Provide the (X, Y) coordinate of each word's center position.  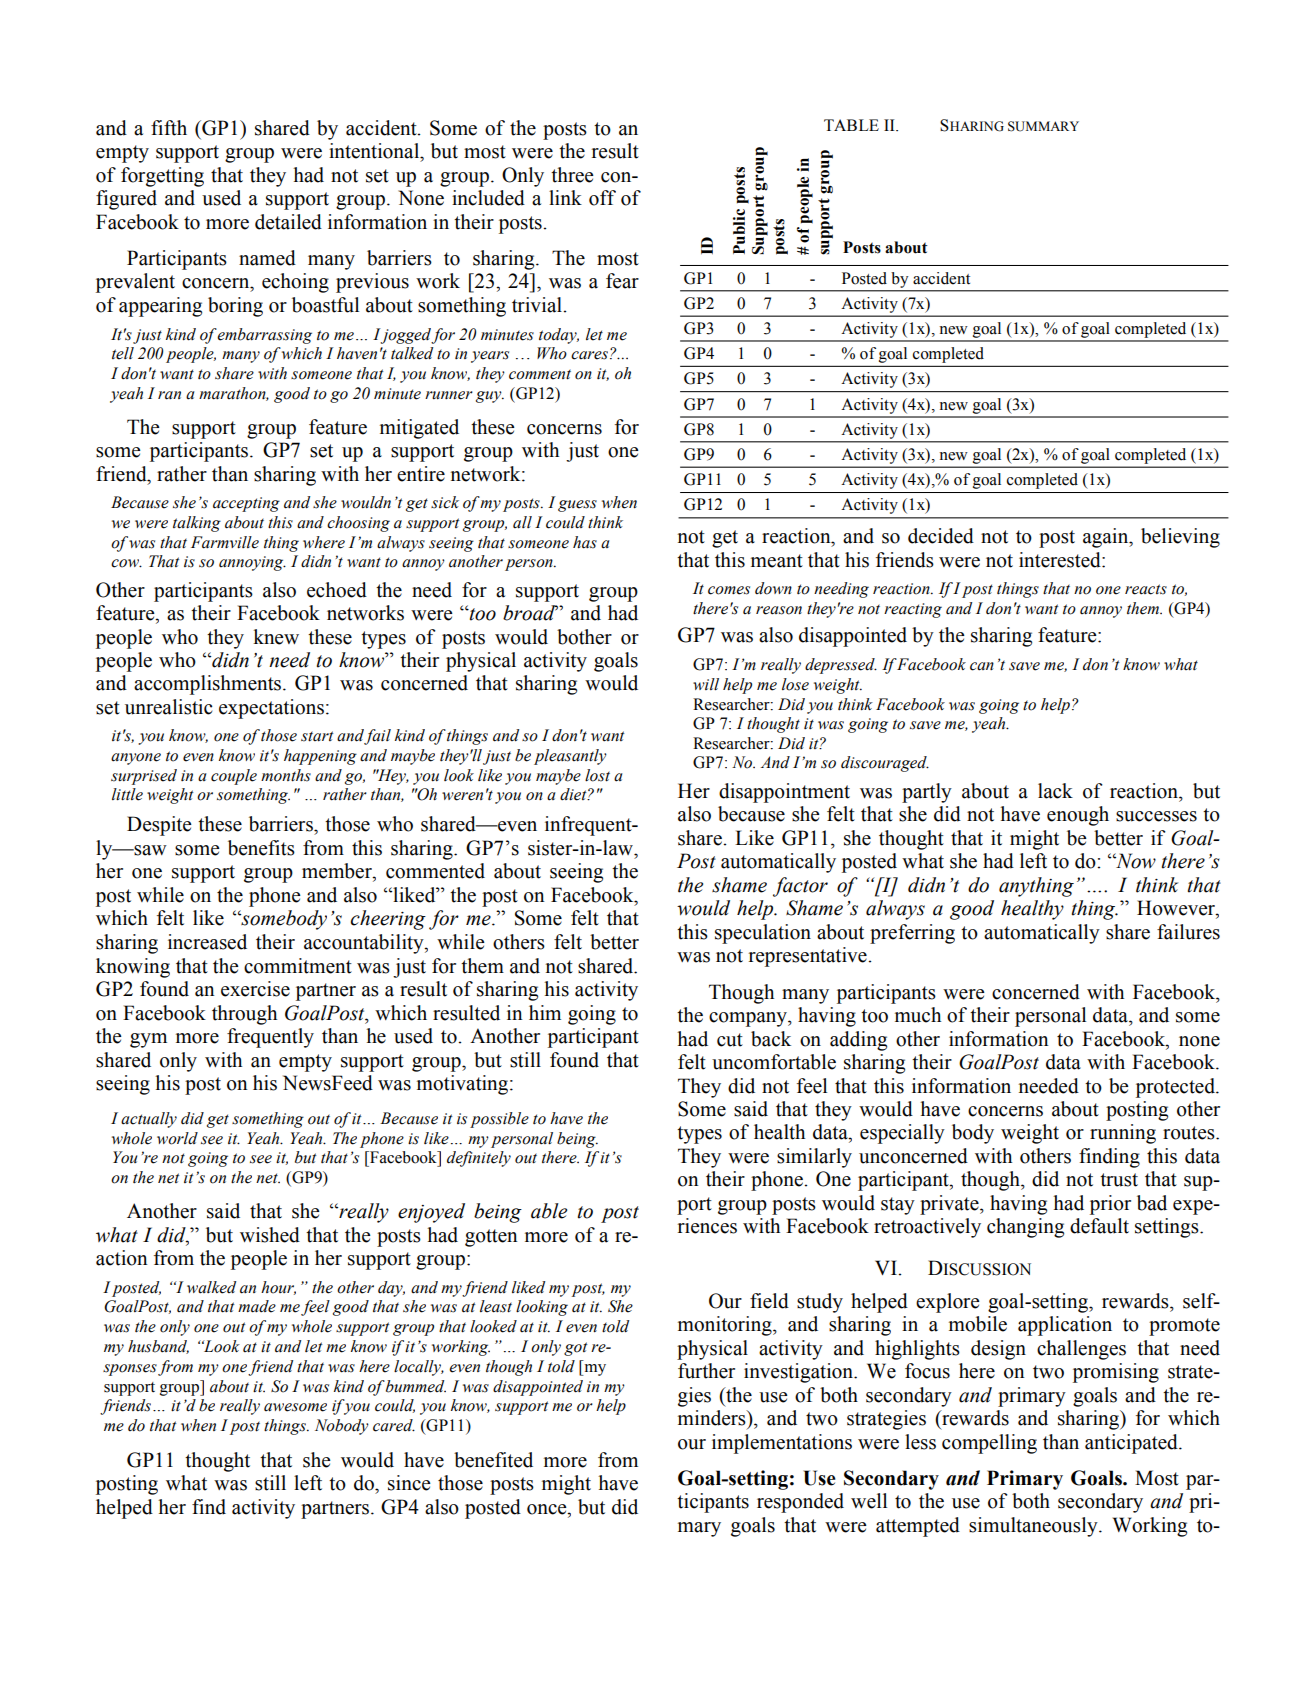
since (409, 1483)
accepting (246, 504)
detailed (288, 222)
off (602, 198)
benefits (261, 848)
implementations (782, 1444)
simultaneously (1034, 1527)
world (177, 1138)
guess (577, 506)
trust (1119, 1180)
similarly (814, 1158)
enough (1078, 816)
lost (597, 775)
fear (622, 281)
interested (1061, 560)
